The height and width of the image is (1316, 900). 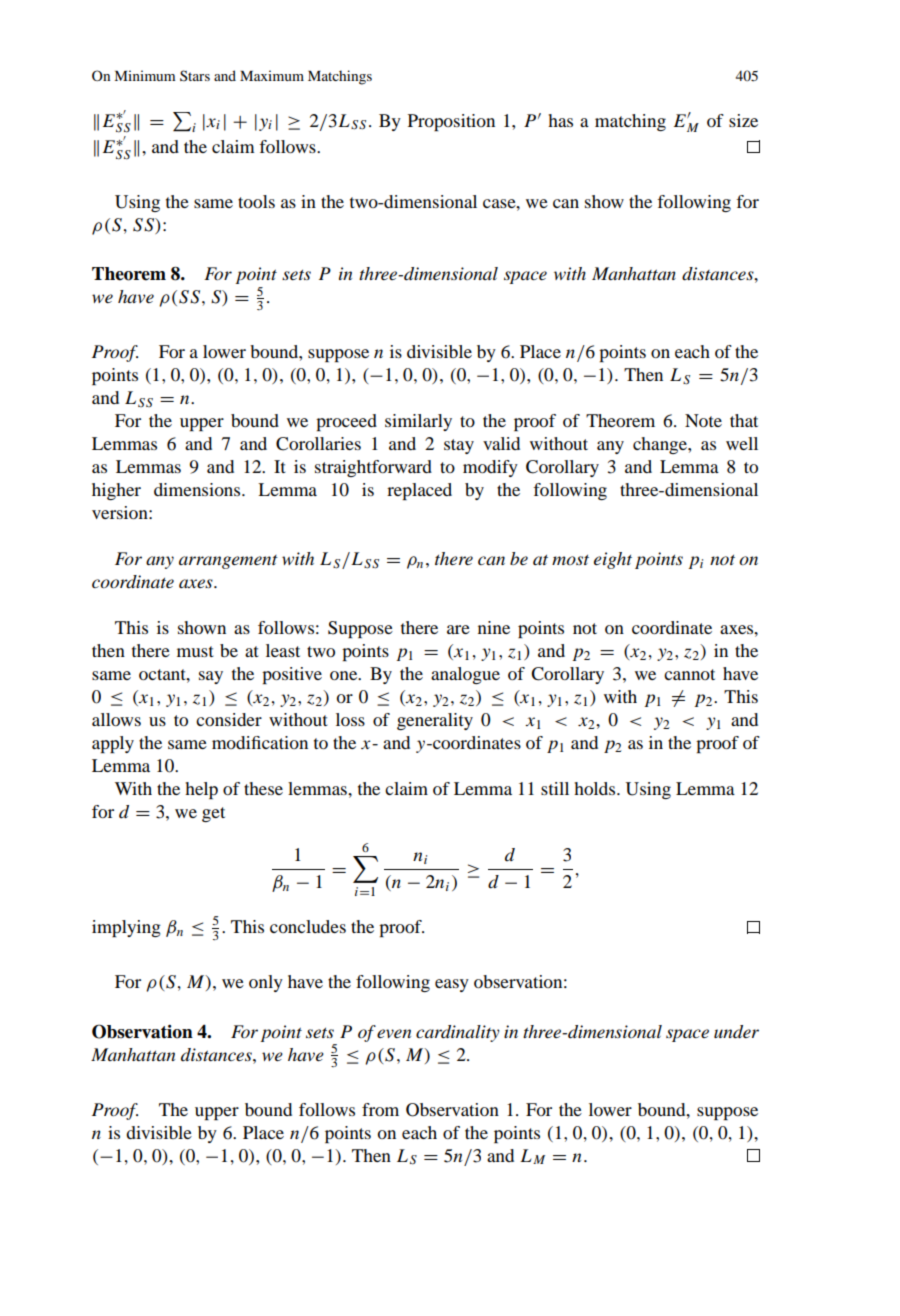 I want to click on only, so click(x=266, y=983).
